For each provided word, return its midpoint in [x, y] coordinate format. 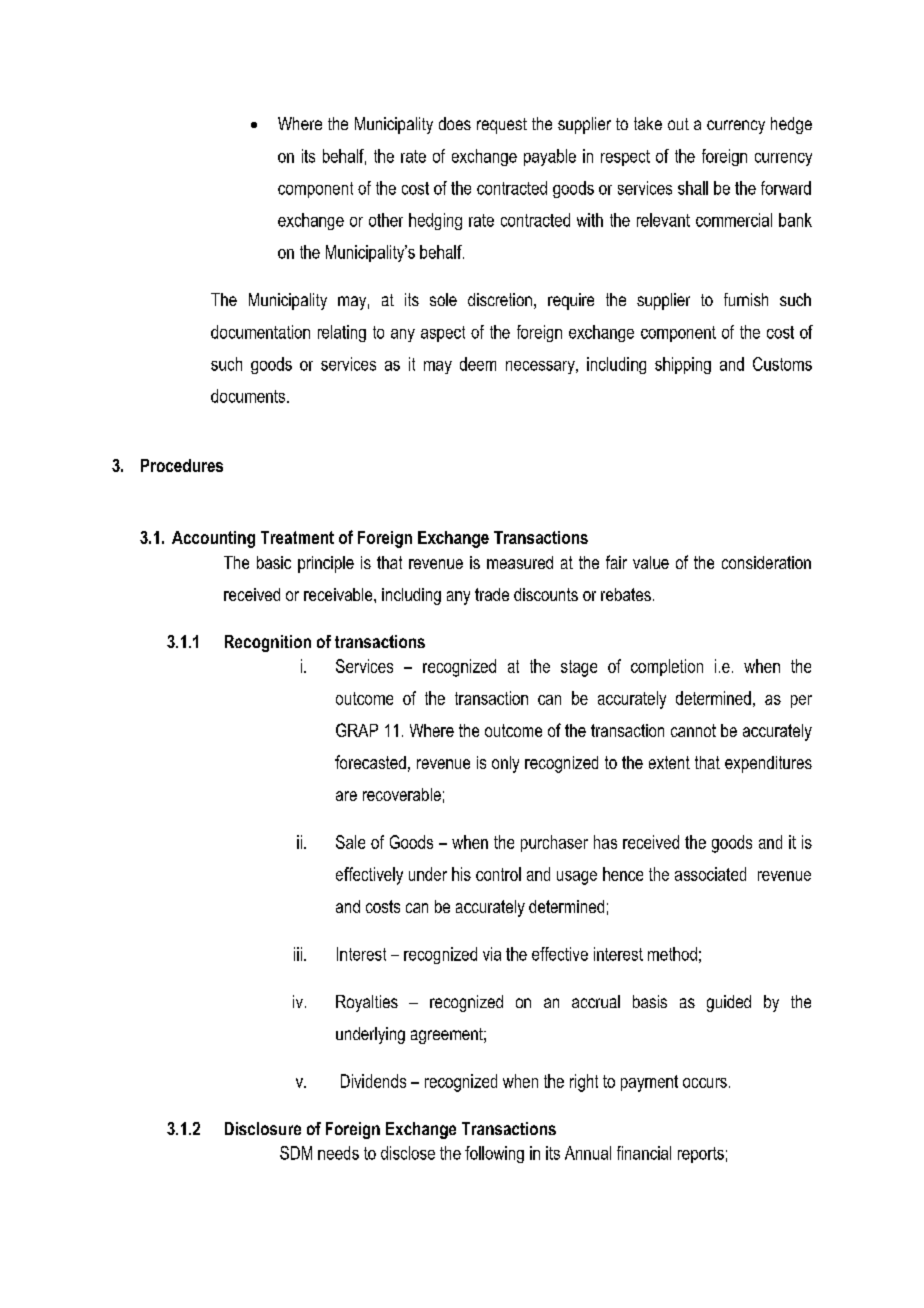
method [672, 954]
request [502, 126]
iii [299, 954]
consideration [766, 562]
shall [693, 188]
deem [478, 364]
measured [520, 562]
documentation [260, 332]
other [386, 220]
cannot [693, 730]
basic [274, 562]
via [492, 954]
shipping [683, 365]
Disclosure [263, 1128]
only [505, 764]
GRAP [357, 730]
